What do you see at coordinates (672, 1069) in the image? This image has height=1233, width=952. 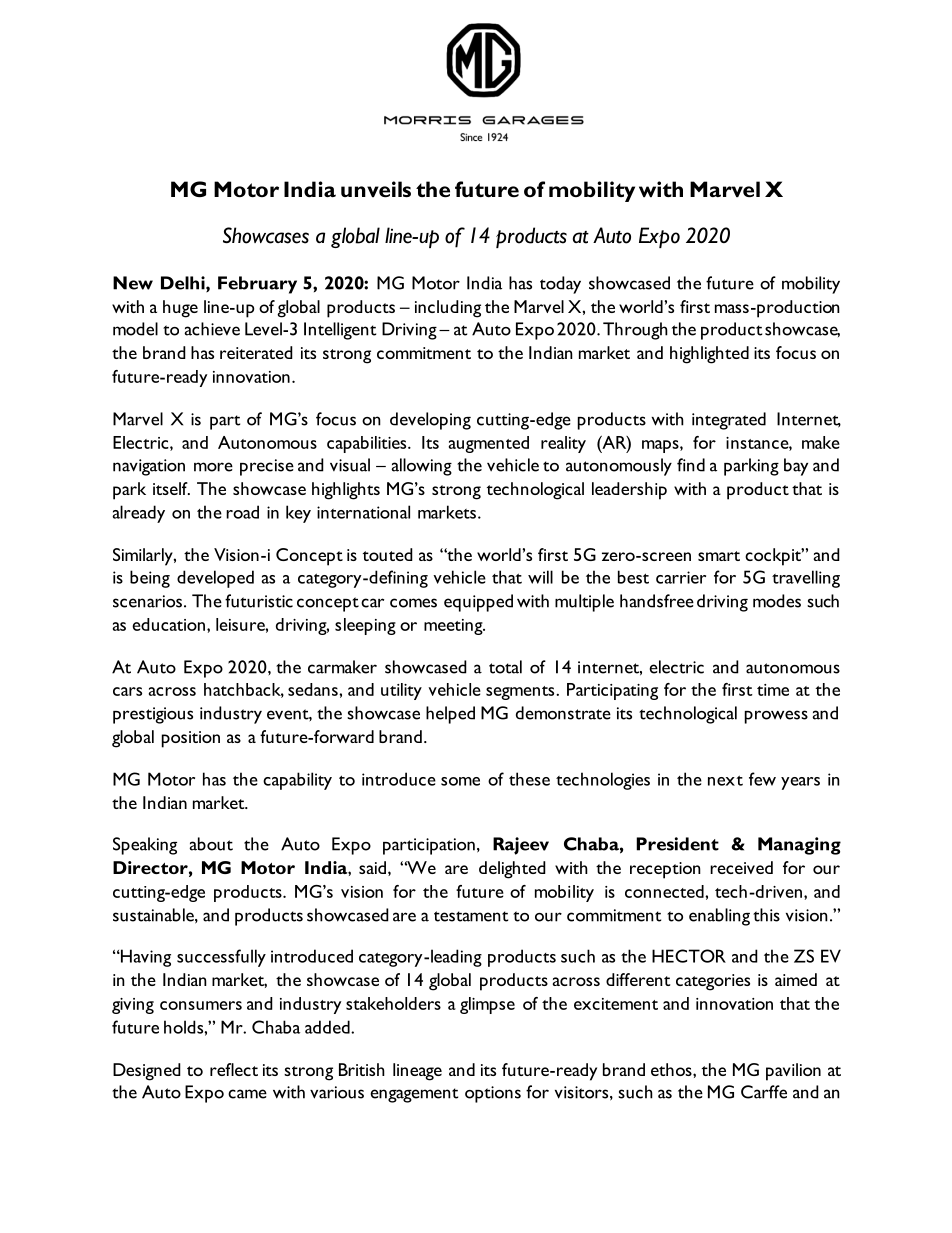 I see `ethos` at bounding box center [672, 1069].
